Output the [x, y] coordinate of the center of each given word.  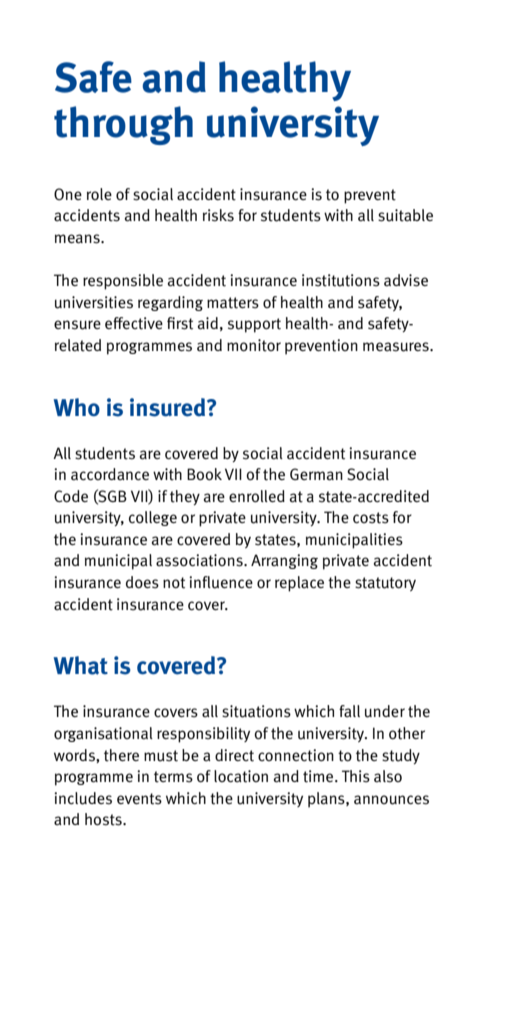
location [241, 776]
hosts [104, 819]
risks [218, 215]
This [356, 776]
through [123, 125]
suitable [405, 215]
